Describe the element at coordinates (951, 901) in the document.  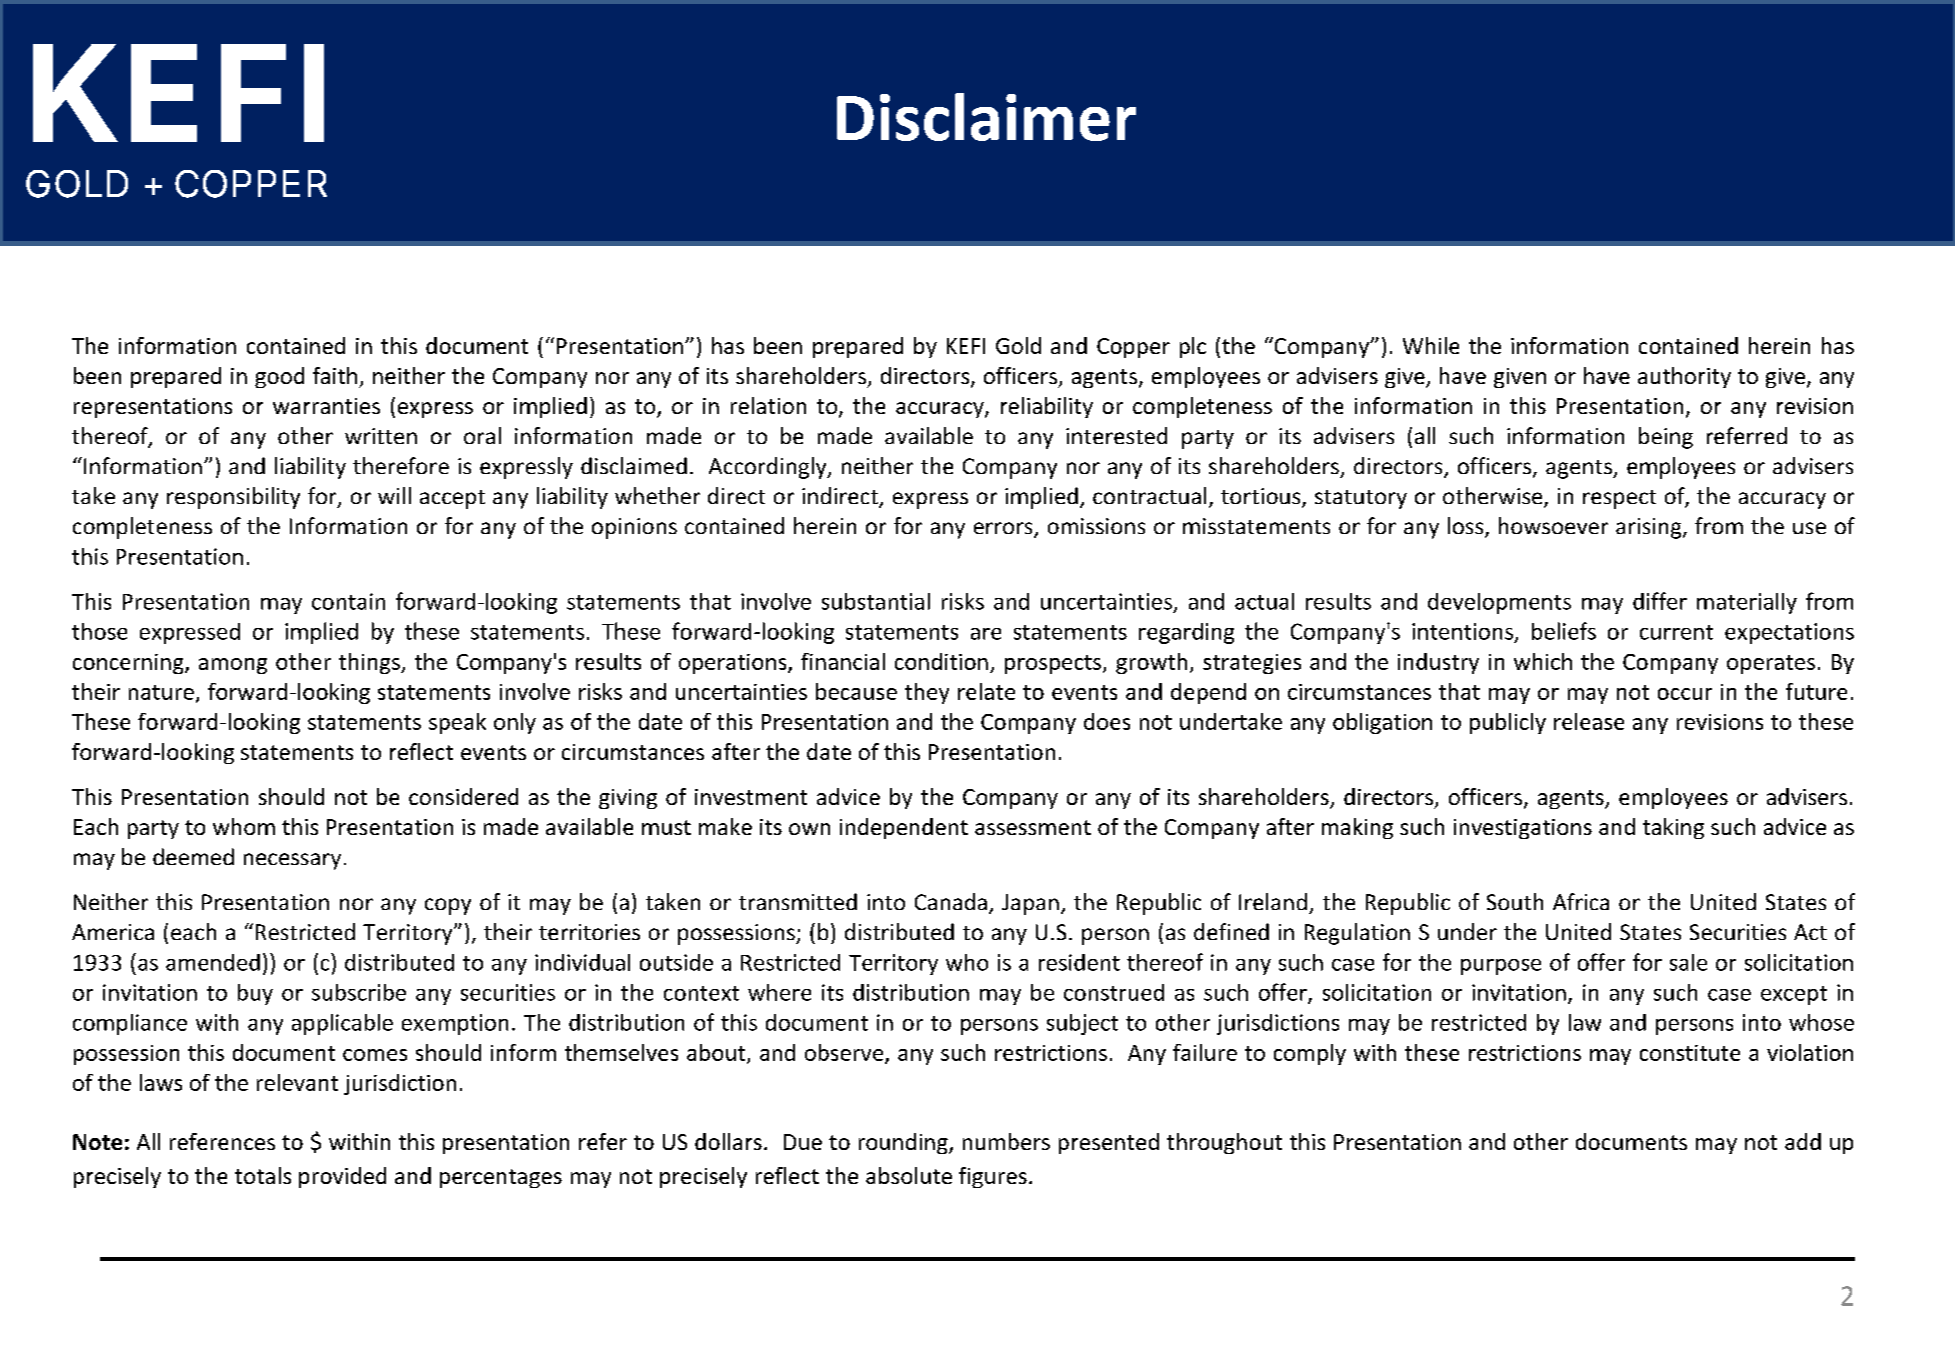
I see `Canada` at that location.
